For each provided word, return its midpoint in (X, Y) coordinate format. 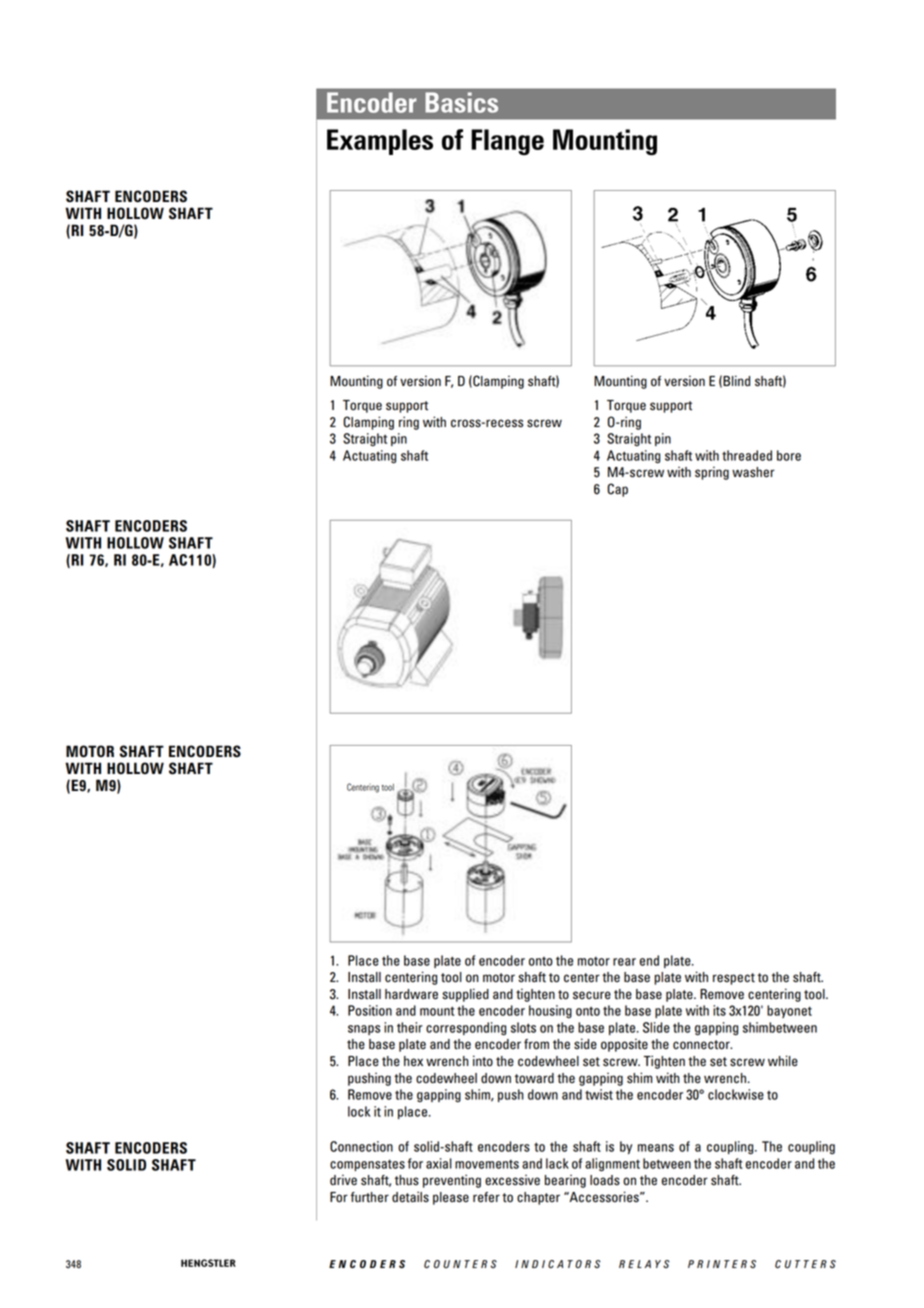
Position (370, 1010)
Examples (380, 142)
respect (734, 979)
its (719, 1010)
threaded (747, 455)
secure (592, 995)
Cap (617, 490)
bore (789, 455)
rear (624, 962)
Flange (507, 142)
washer (753, 472)
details (410, 1197)
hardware (411, 994)
